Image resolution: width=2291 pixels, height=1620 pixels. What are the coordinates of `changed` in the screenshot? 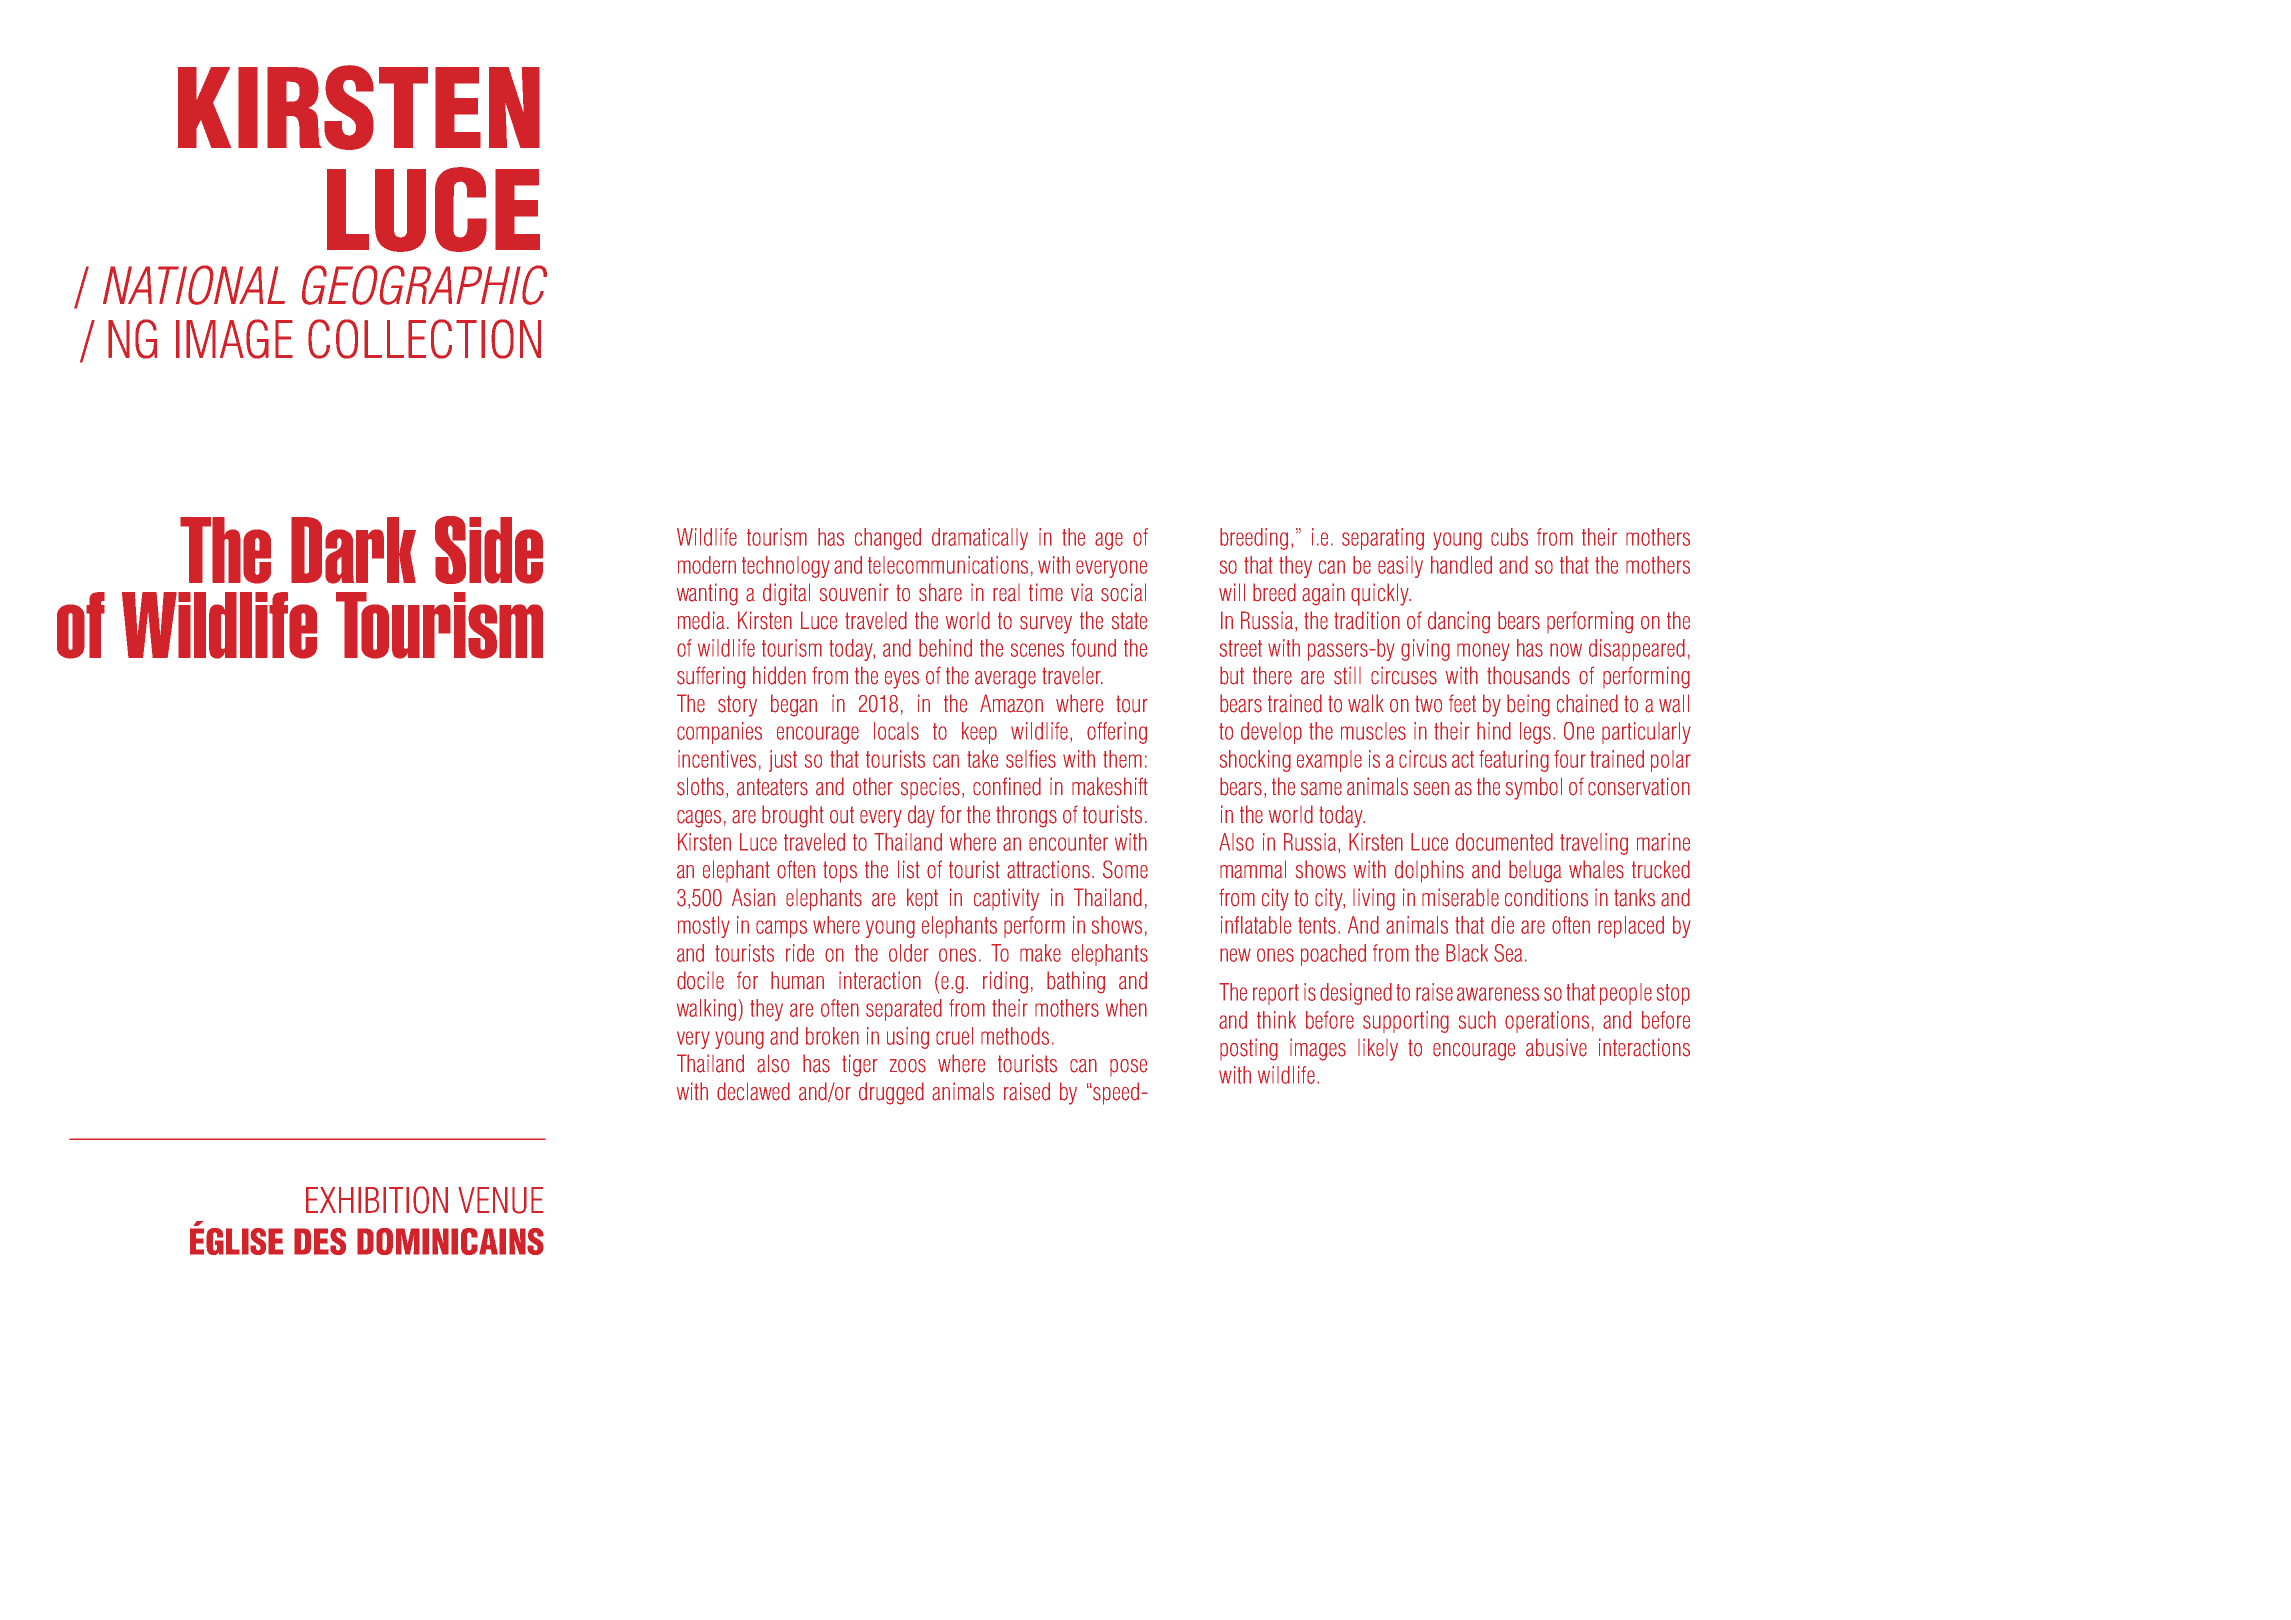 It's located at (888, 539).
